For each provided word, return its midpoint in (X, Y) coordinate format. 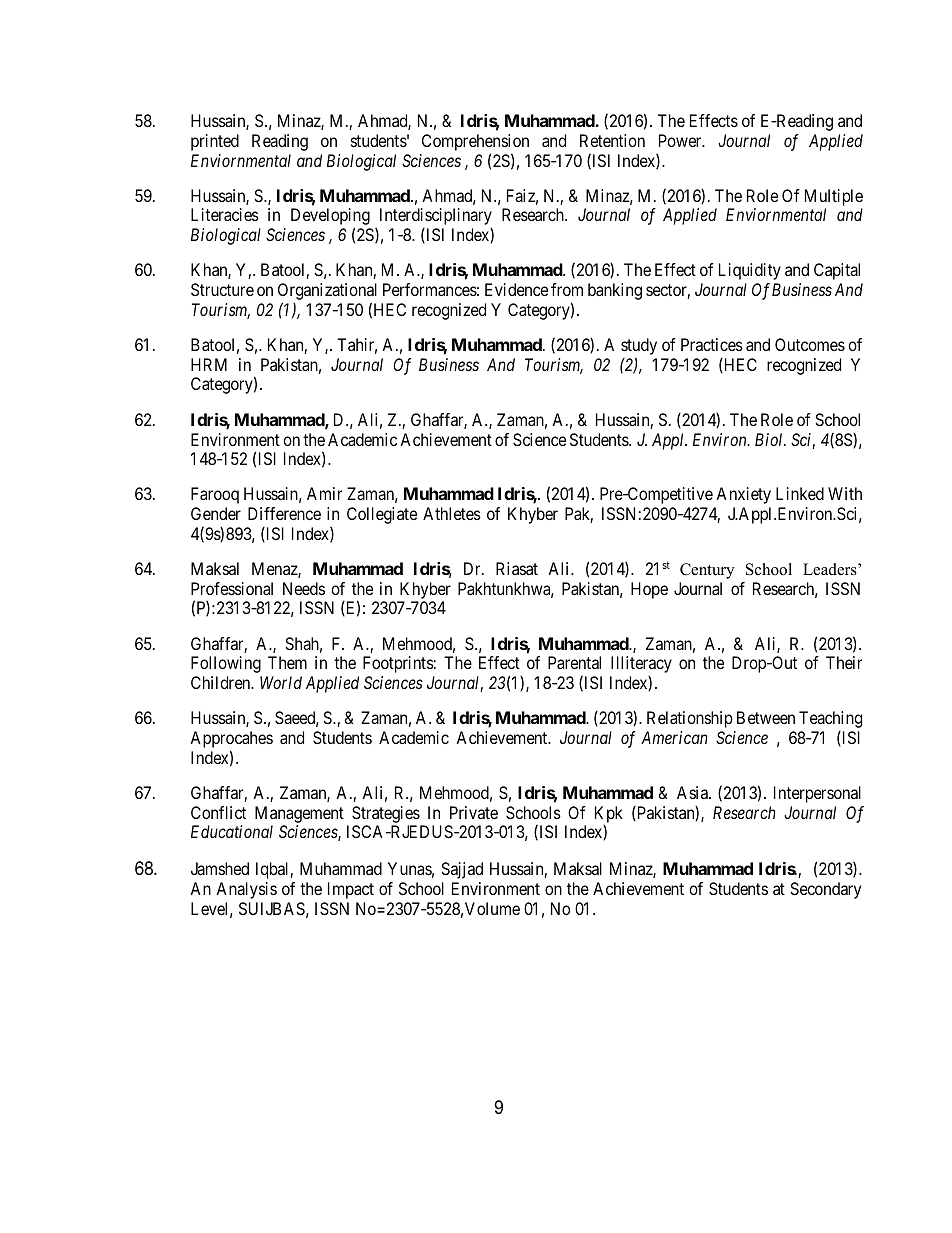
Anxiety (743, 495)
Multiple (834, 199)
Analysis (246, 890)
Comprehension (475, 142)
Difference (284, 513)
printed (215, 142)
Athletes (452, 513)
